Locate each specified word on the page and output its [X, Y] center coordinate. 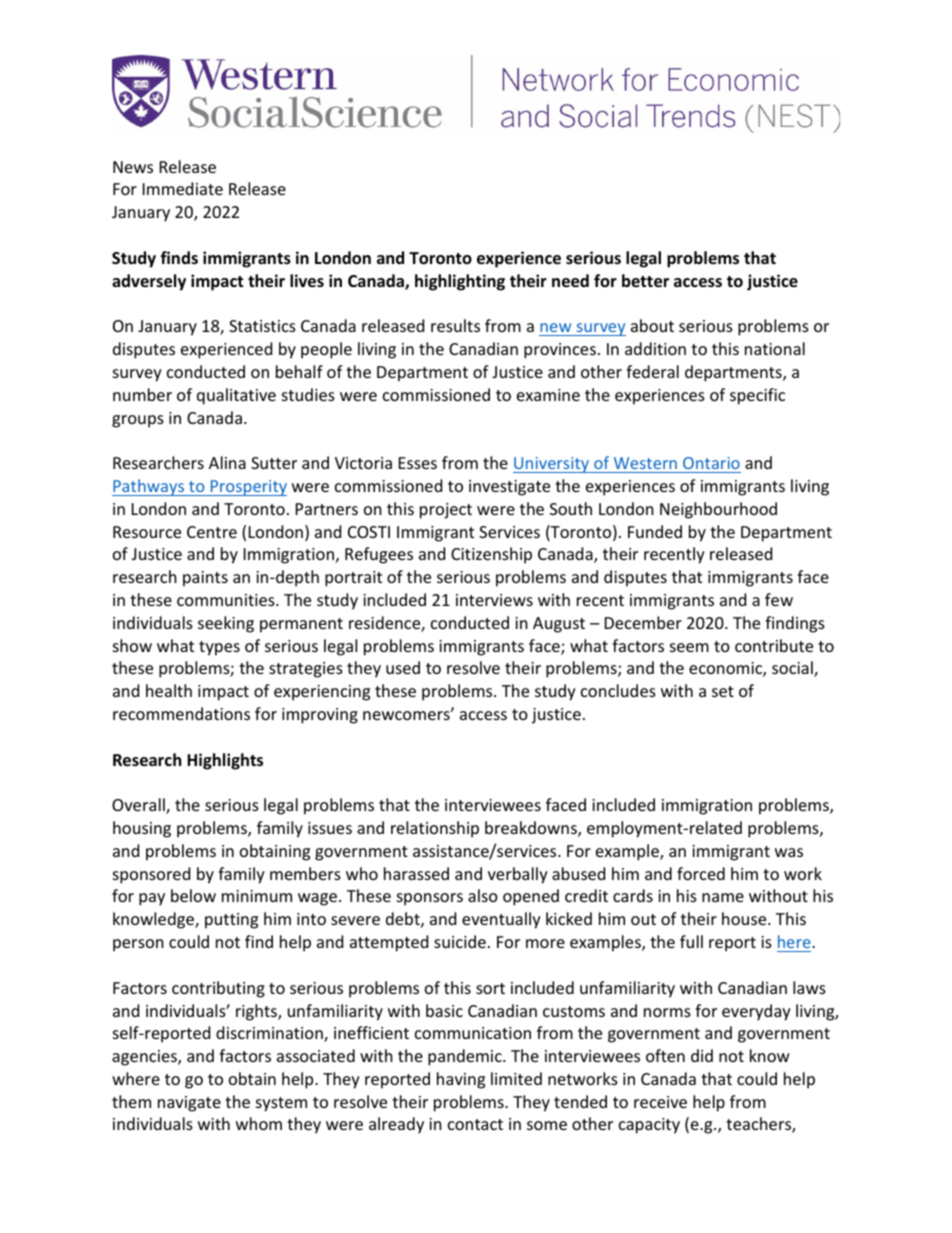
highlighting [460, 282]
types [219, 648]
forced [701, 873]
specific [757, 396]
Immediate [183, 188]
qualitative [236, 396]
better [645, 281]
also [483, 895]
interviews [494, 600]
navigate [189, 1104]
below [193, 895]
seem [689, 647]
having [461, 1080]
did [702, 1055]
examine [548, 395]
